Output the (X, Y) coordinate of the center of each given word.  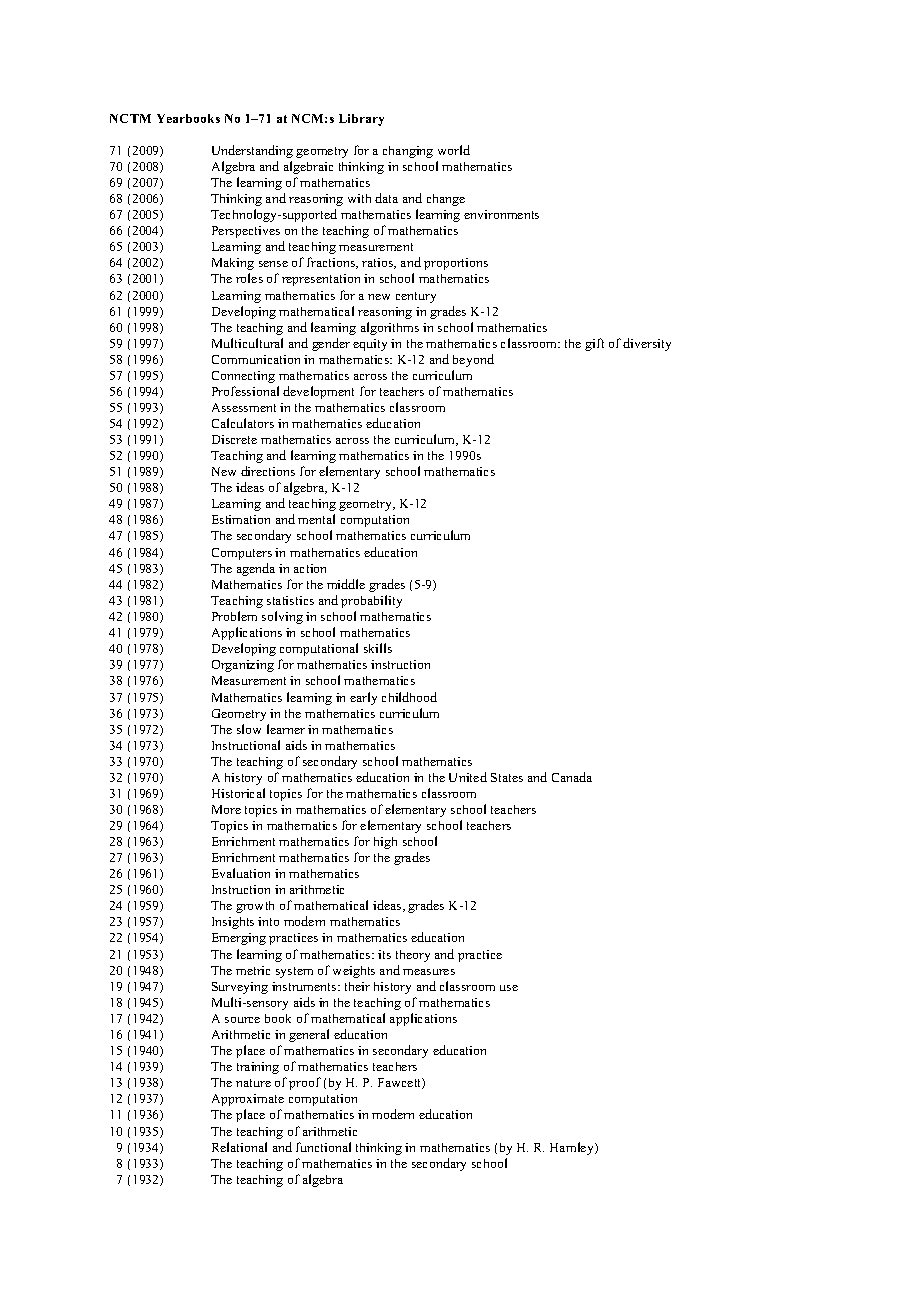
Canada (572, 777)
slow (249, 729)
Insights (233, 923)
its (384, 954)
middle (346, 584)
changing (408, 152)
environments (501, 214)
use (509, 988)
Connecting (243, 377)
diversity (647, 344)
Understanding (252, 151)
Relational (239, 1147)
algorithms (390, 328)
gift (594, 344)
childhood (409, 697)
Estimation (241, 519)
